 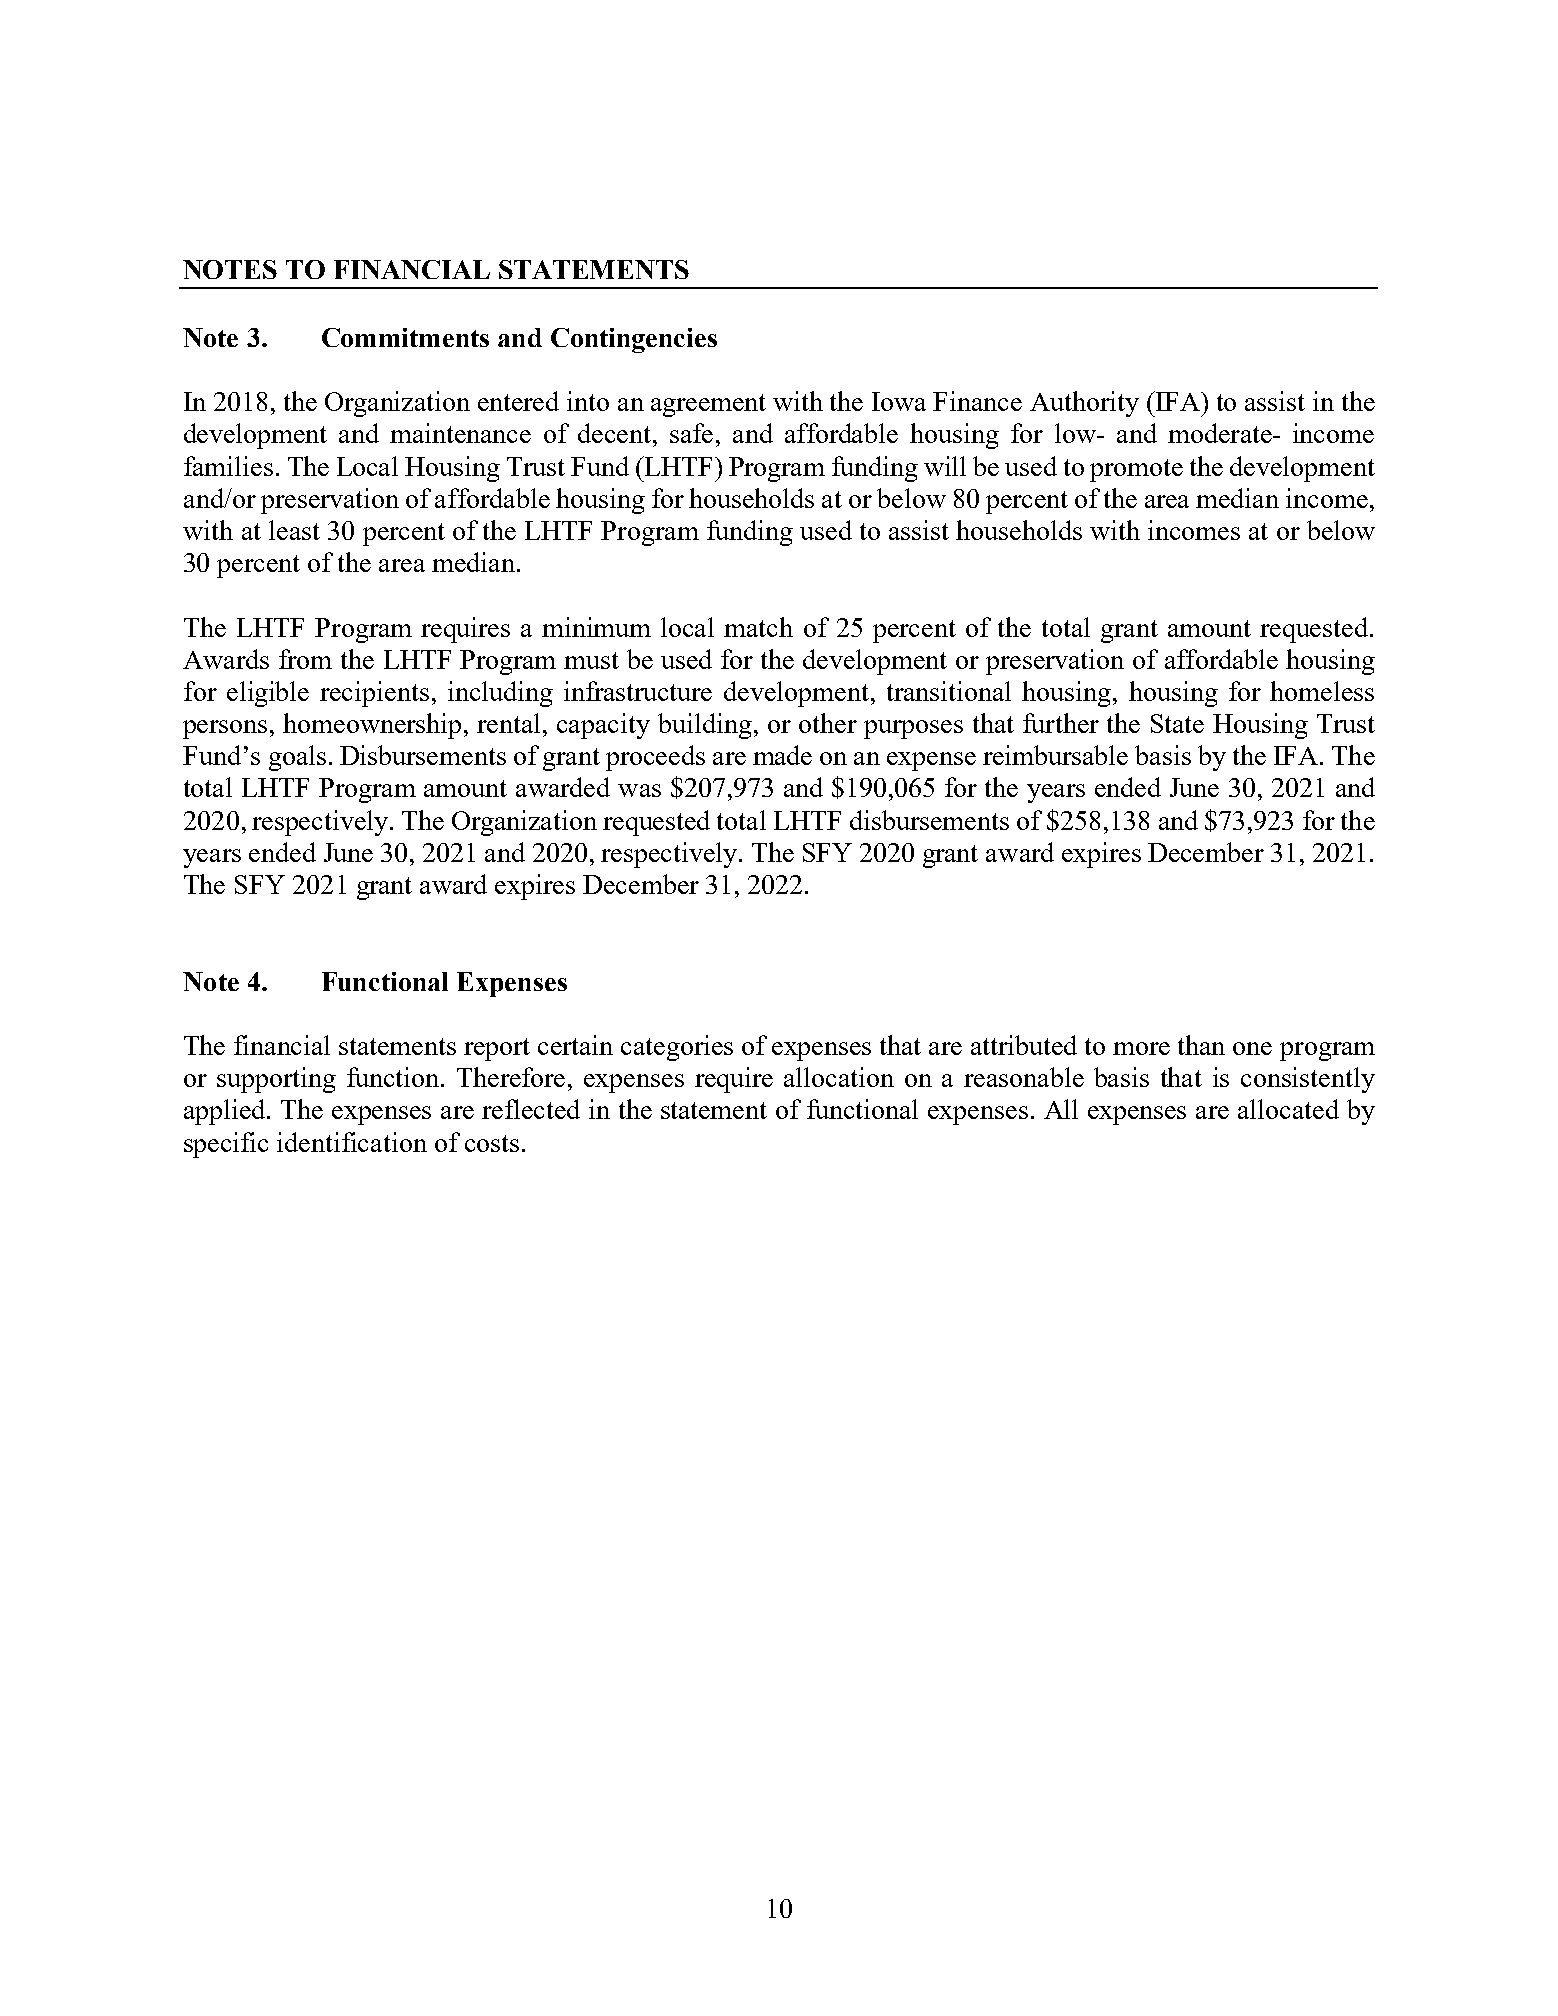 What do you see at coordinates (374, 726) in the page?
I see `homeownership` at bounding box center [374, 726].
